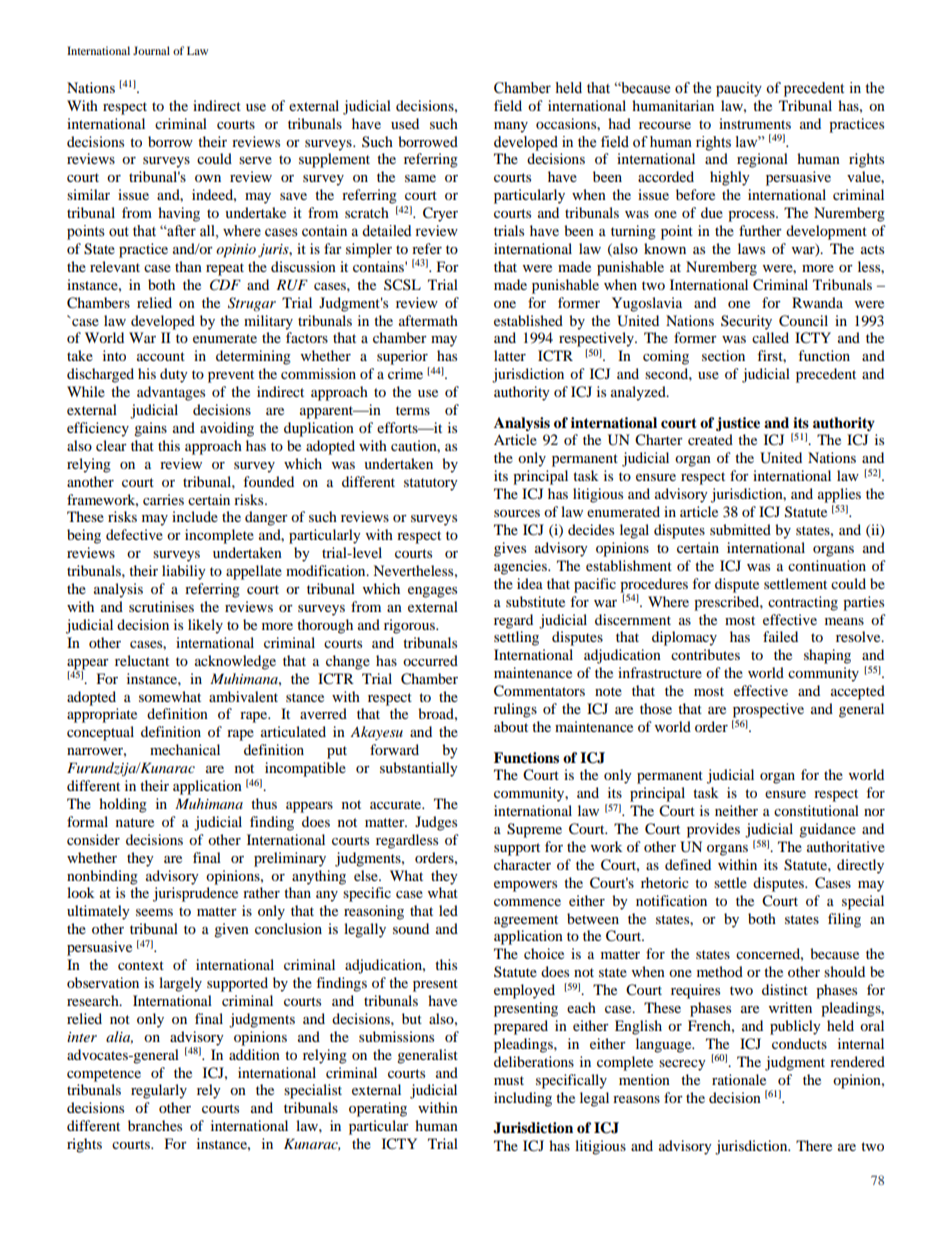  I want to click on paucity, so click(739, 89).
